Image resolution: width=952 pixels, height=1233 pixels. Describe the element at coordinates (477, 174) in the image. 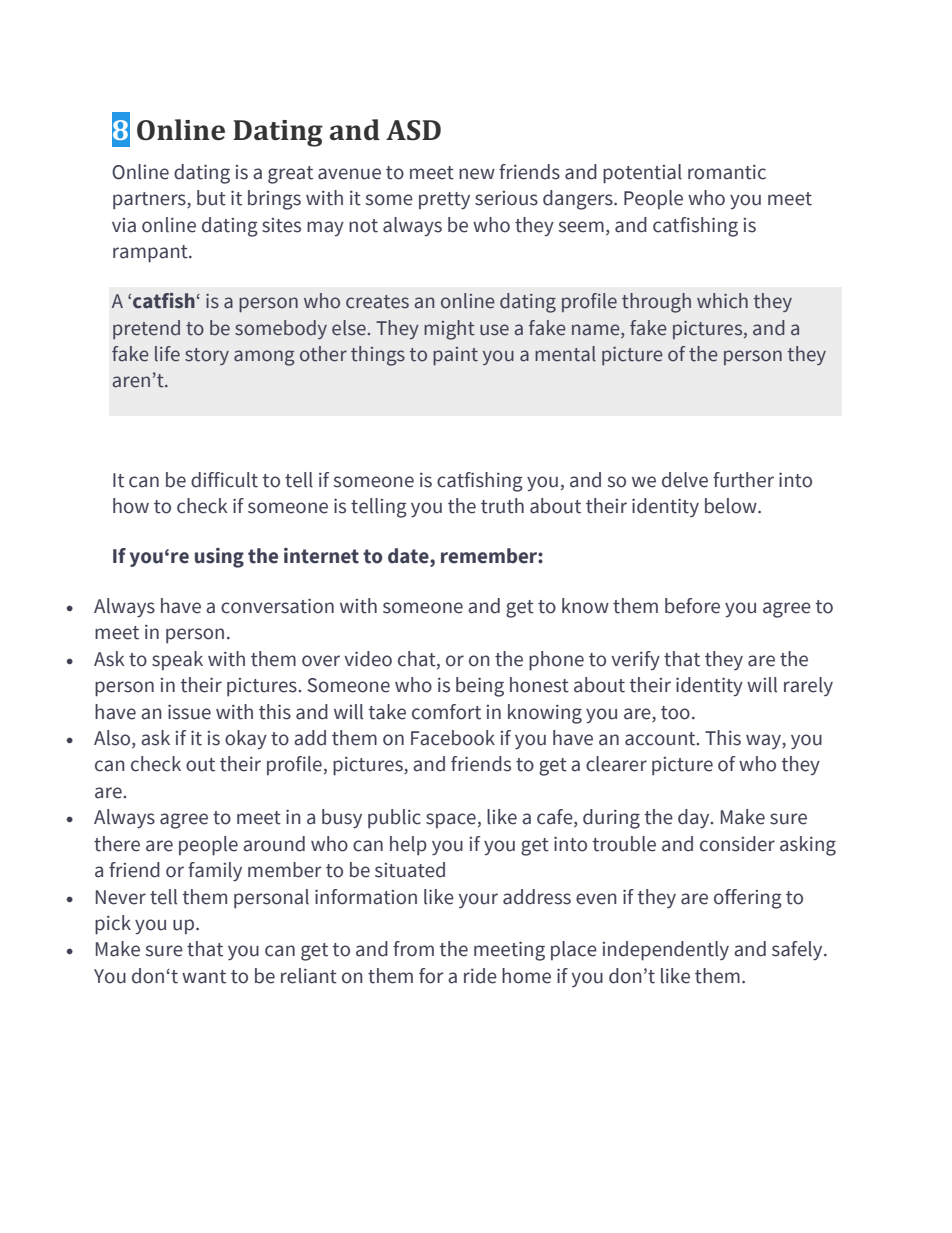

I see `new` at that location.
